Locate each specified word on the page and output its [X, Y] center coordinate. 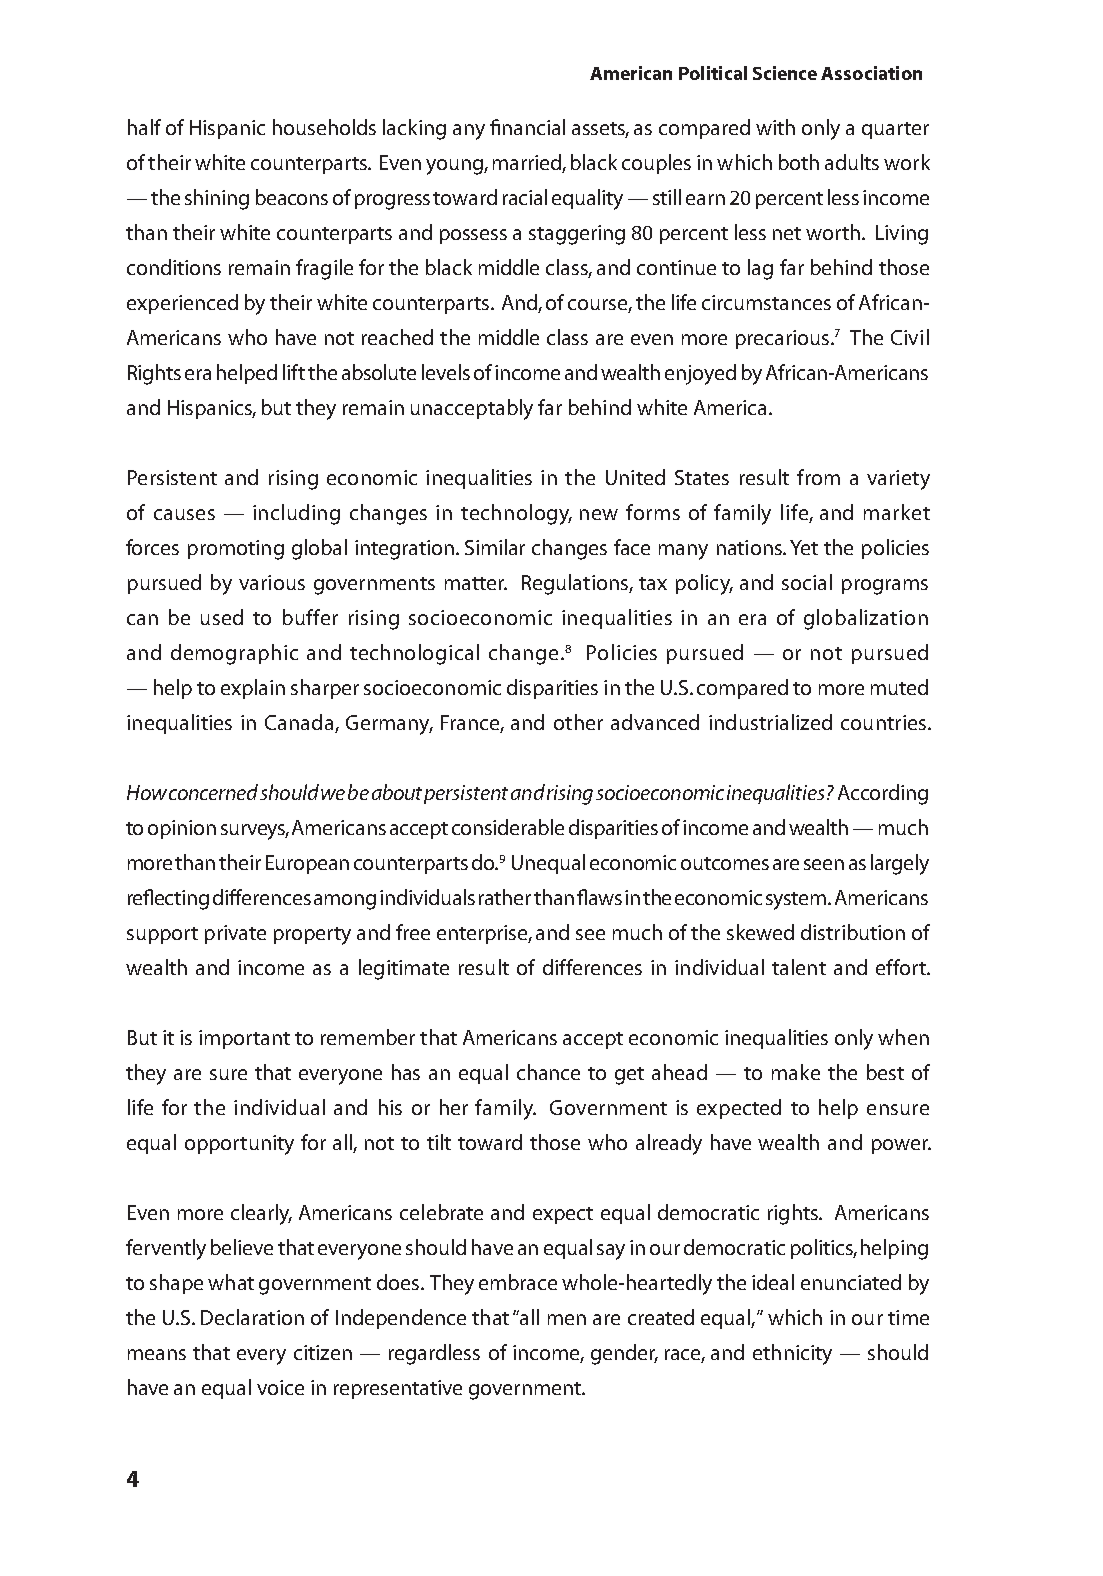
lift [294, 372]
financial [527, 127]
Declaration [252, 1317]
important [244, 1039]
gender [624, 1354]
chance [548, 1072]
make [796, 1072]
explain [253, 689]
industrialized [770, 722]
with [775, 127]
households [324, 127]
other [578, 722]
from [818, 477]
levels [446, 372]
